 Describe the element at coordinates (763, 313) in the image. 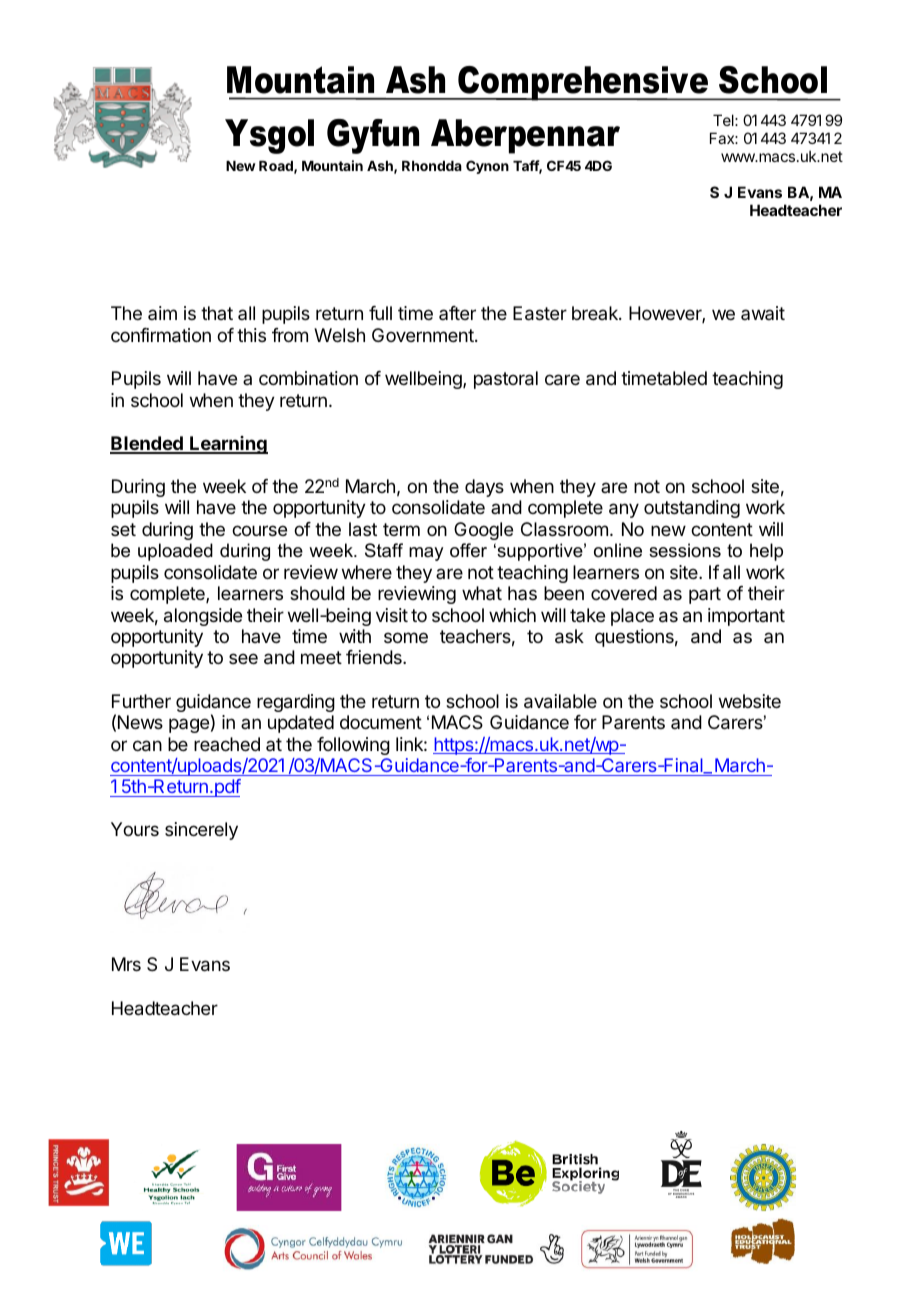

I see `await` at that location.
